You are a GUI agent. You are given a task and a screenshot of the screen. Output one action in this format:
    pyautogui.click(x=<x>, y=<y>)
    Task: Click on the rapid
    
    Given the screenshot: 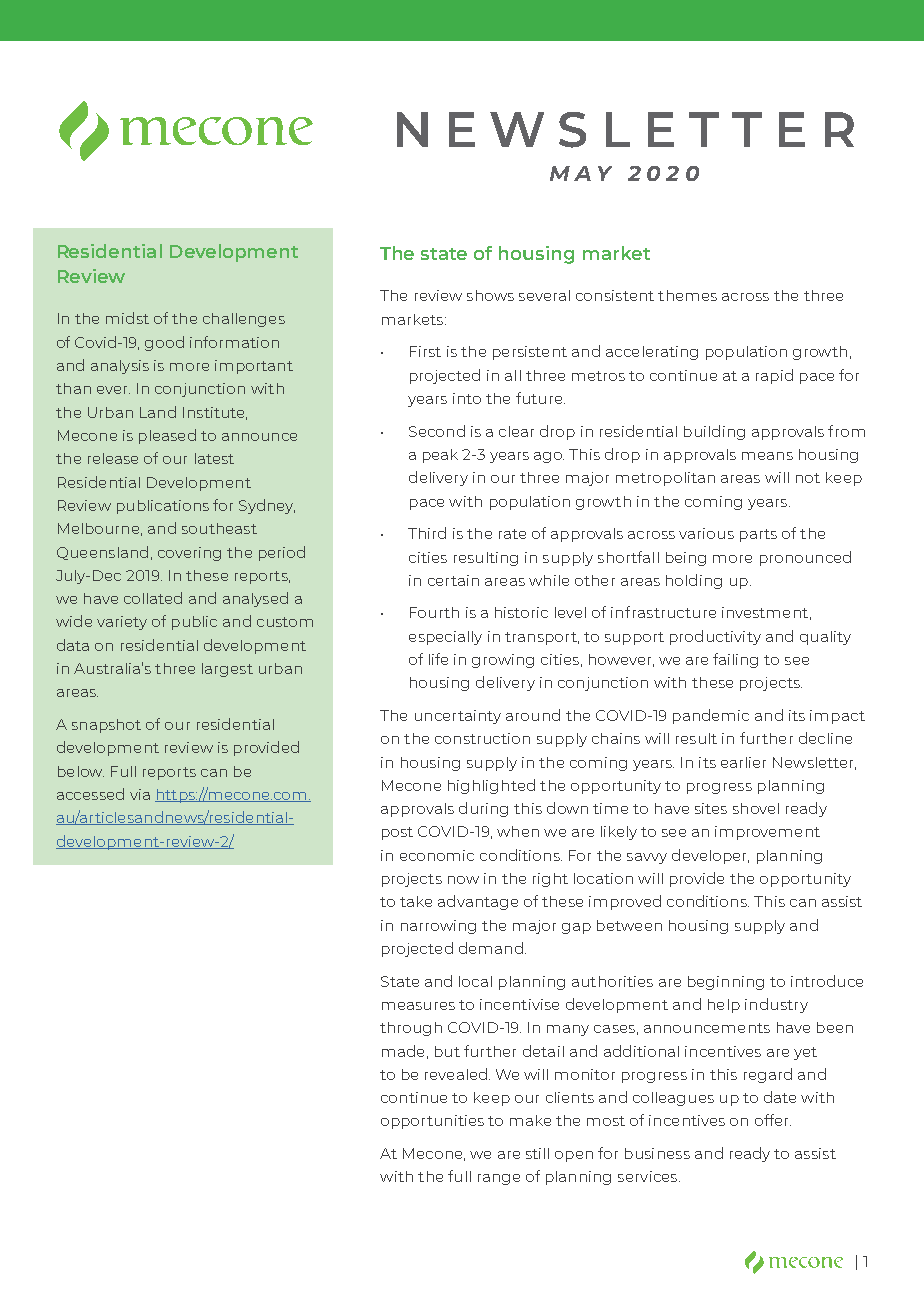 What is the action you would take?
    pyautogui.click(x=774, y=376)
